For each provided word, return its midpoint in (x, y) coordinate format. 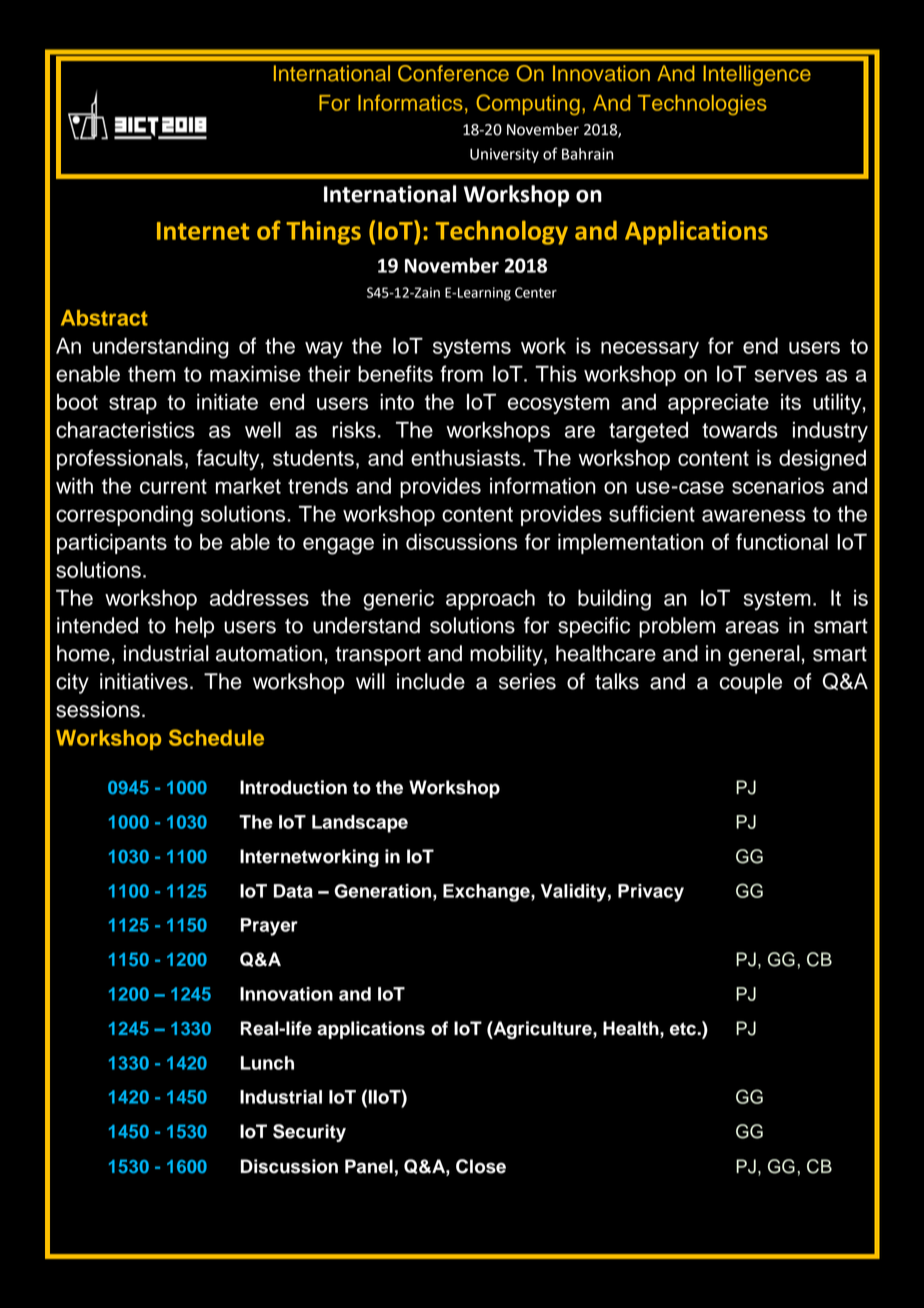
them (151, 374)
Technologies (702, 105)
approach (490, 600)
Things (323, 232)
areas (752, 627)
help (195, 627)
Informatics (410, 103)
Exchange (487, 893)
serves (786, 375)
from (461, 373)
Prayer (269, 927)
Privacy (651, 893)
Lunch (267, 1063)
